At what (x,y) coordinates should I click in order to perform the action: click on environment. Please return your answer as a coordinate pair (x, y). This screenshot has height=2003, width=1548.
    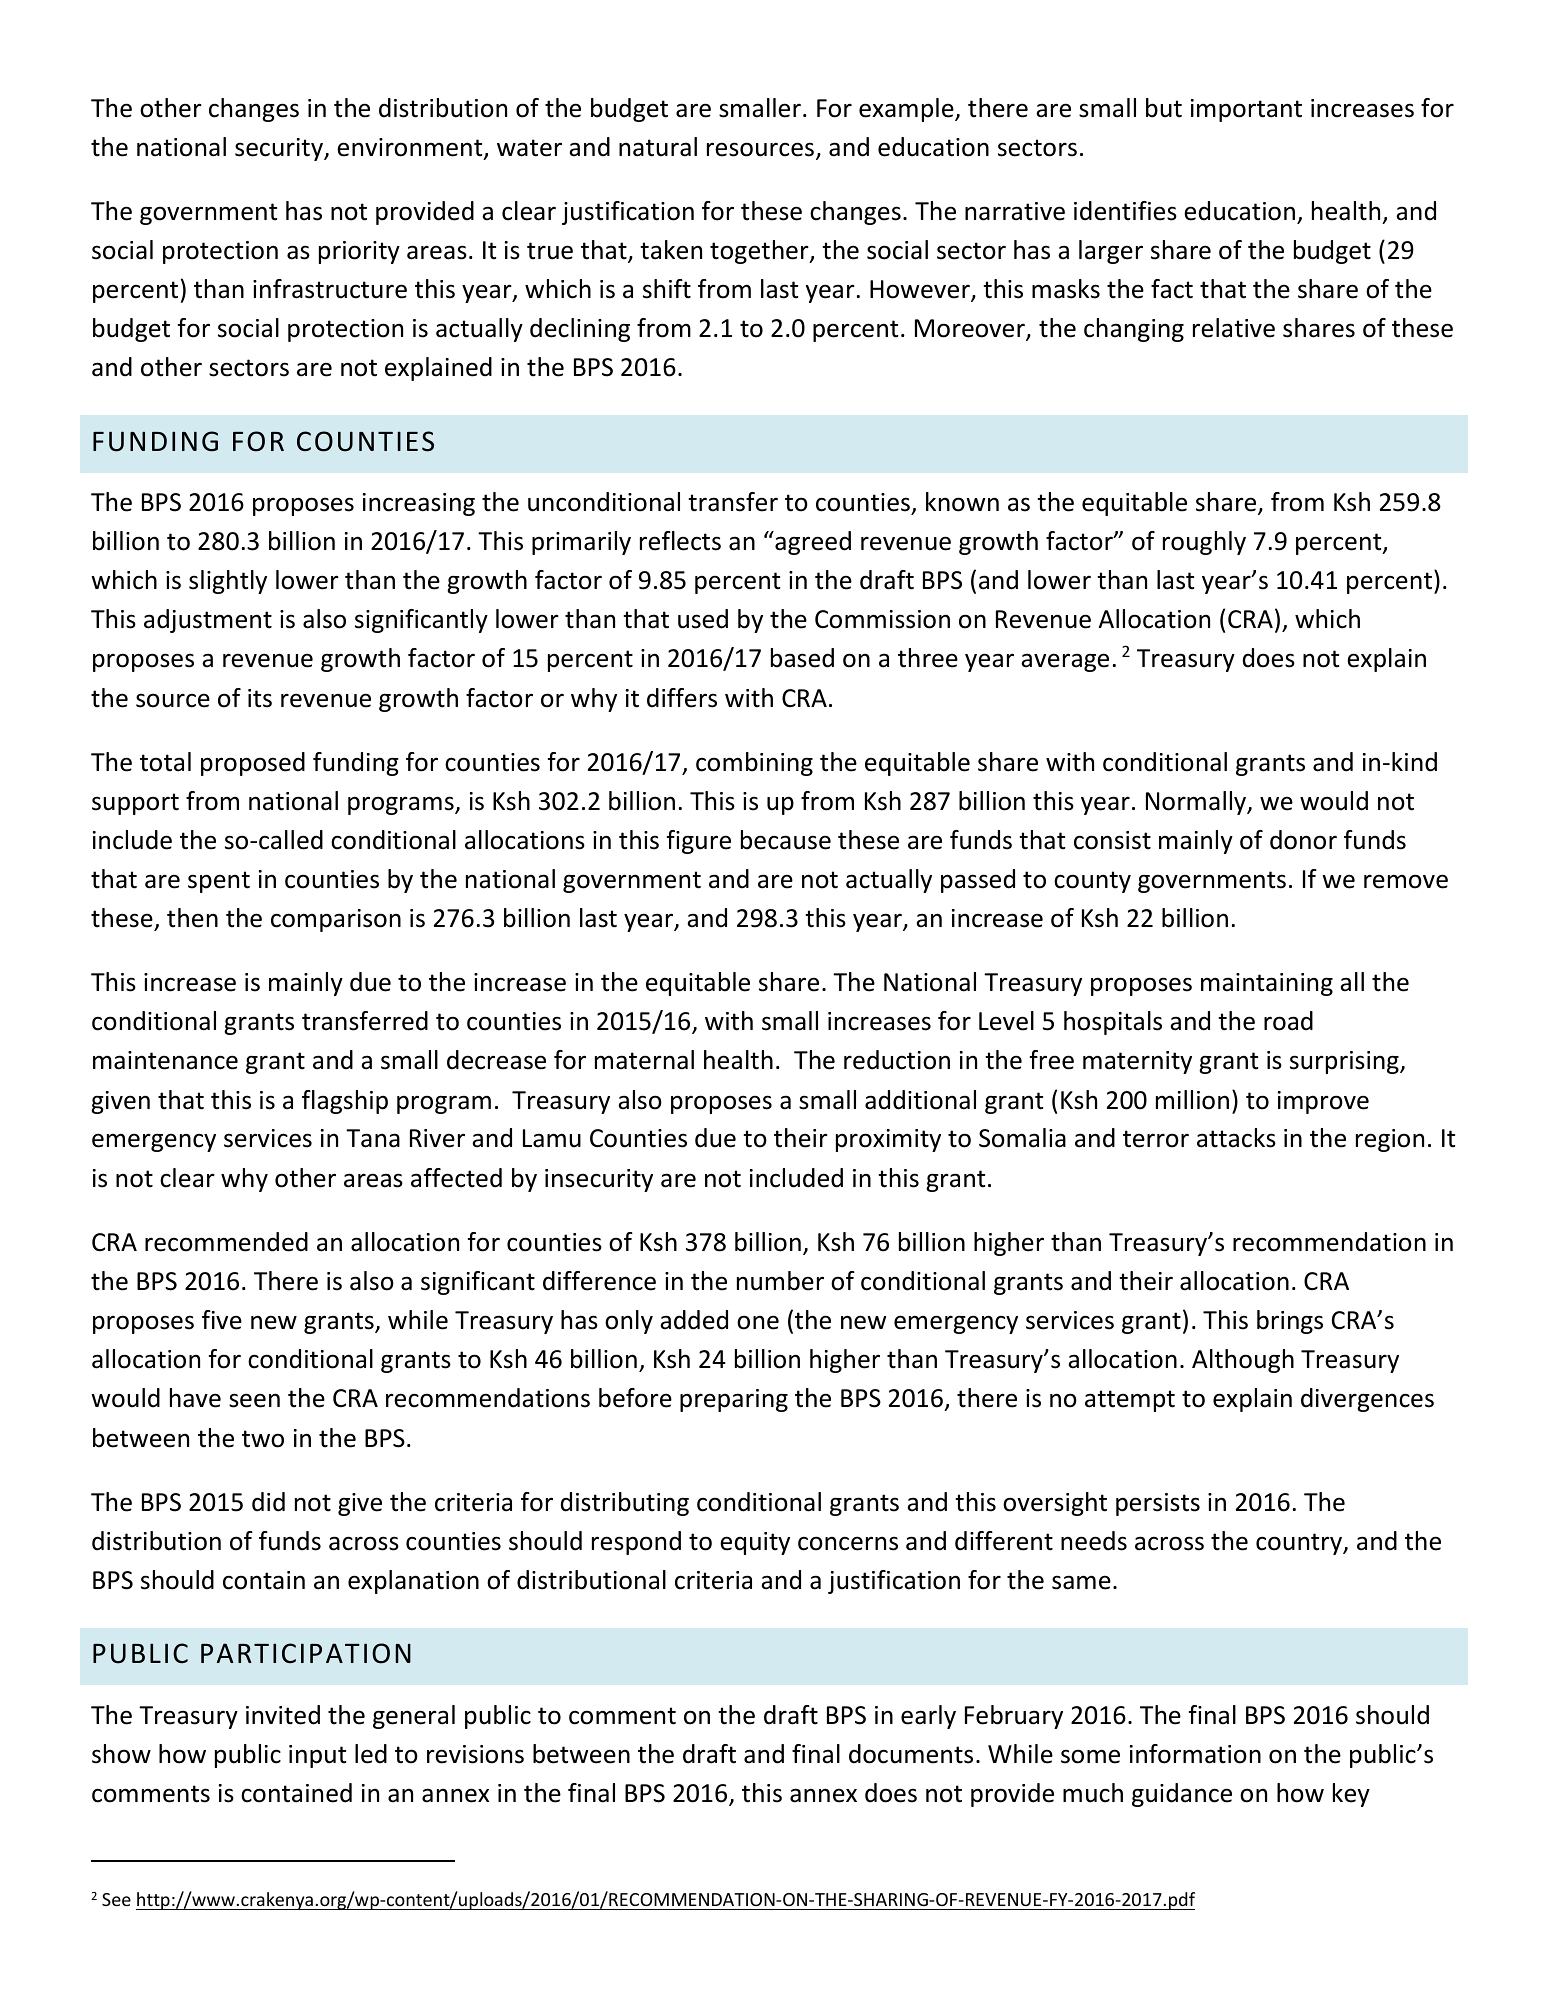
    Looking at the image, I should click on (411, 148).
